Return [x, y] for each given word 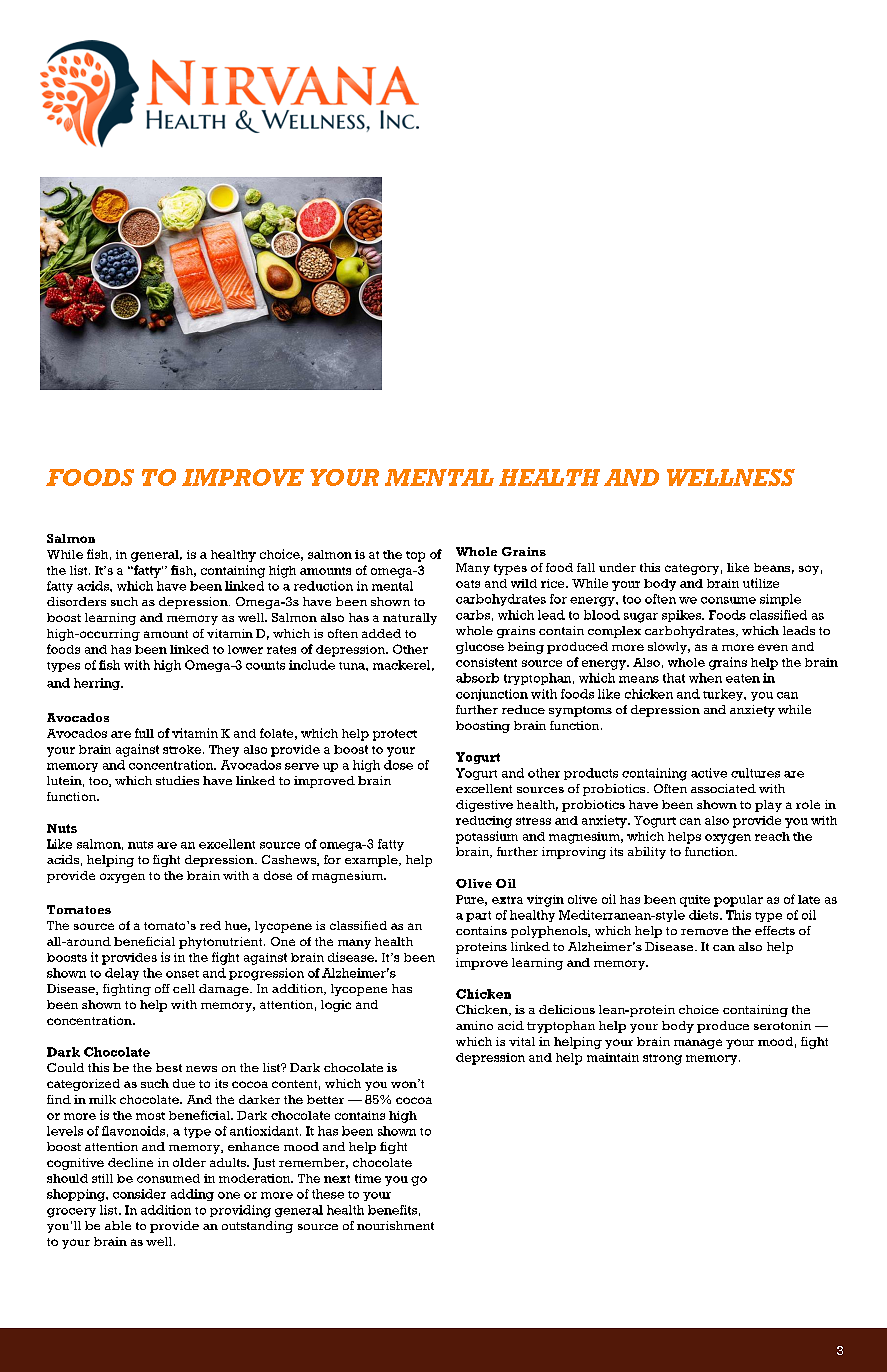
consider [139, 1194]
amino [474, 1025]
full [144, 733]
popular [738, 901]
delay [122, 974]
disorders [76, 601]
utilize [761, 583]
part [478, 916]
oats [468, 584]
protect [395, 735]
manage [698, 1044]
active [709, 773]
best [169, 1067]
